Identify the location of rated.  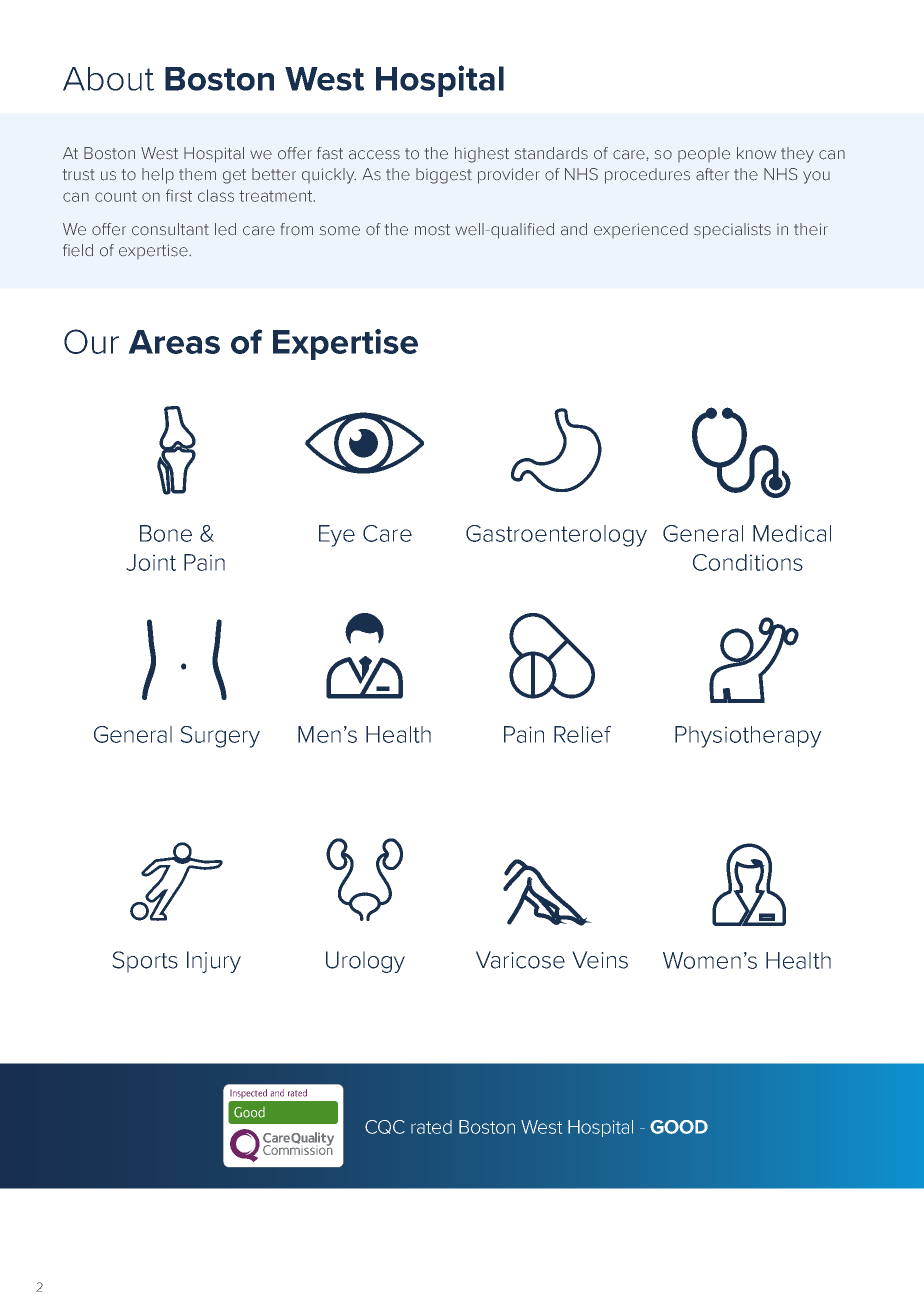
(431, 1127).
